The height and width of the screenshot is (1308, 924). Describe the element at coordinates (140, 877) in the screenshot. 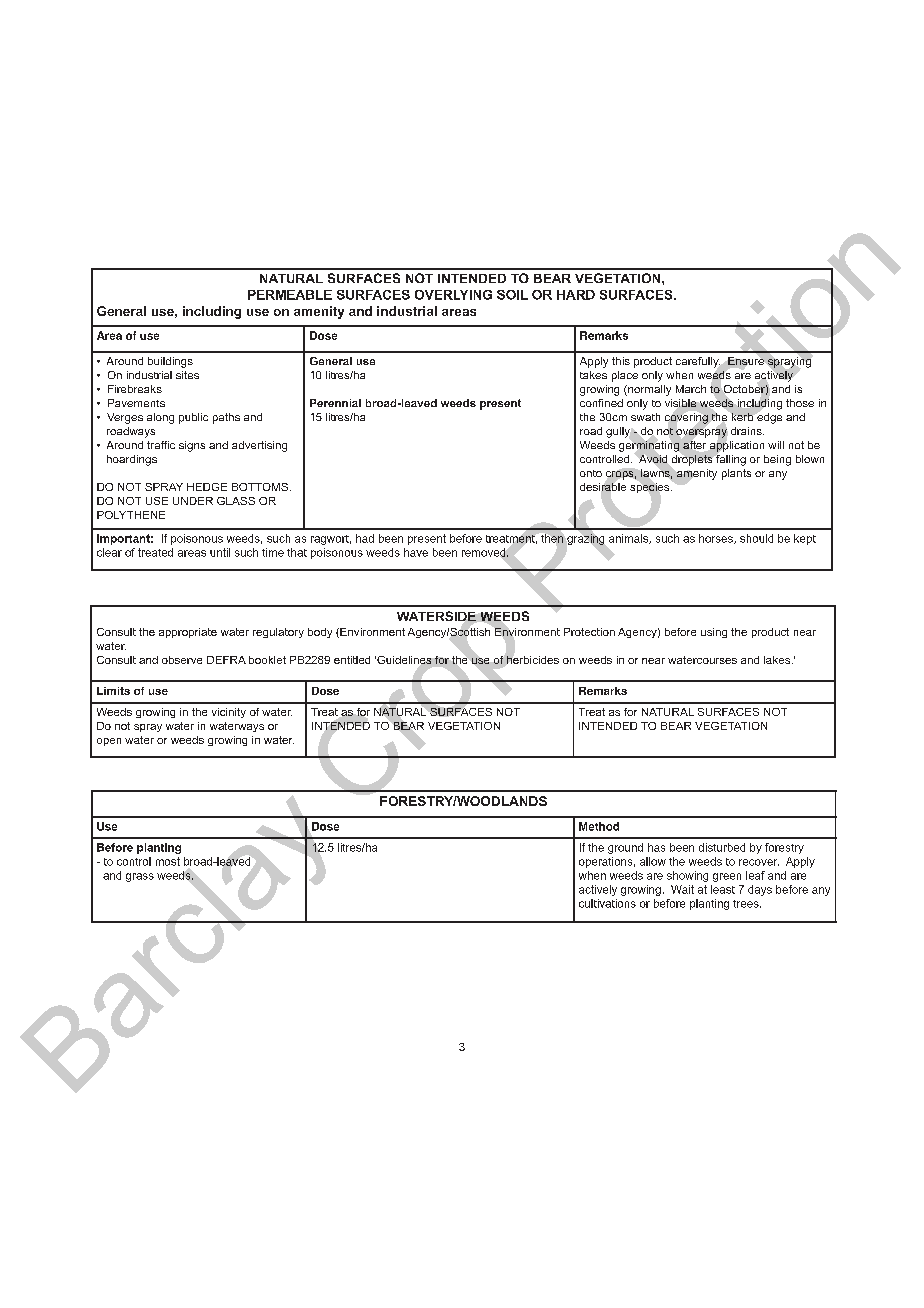

I see `grass` at that location.
